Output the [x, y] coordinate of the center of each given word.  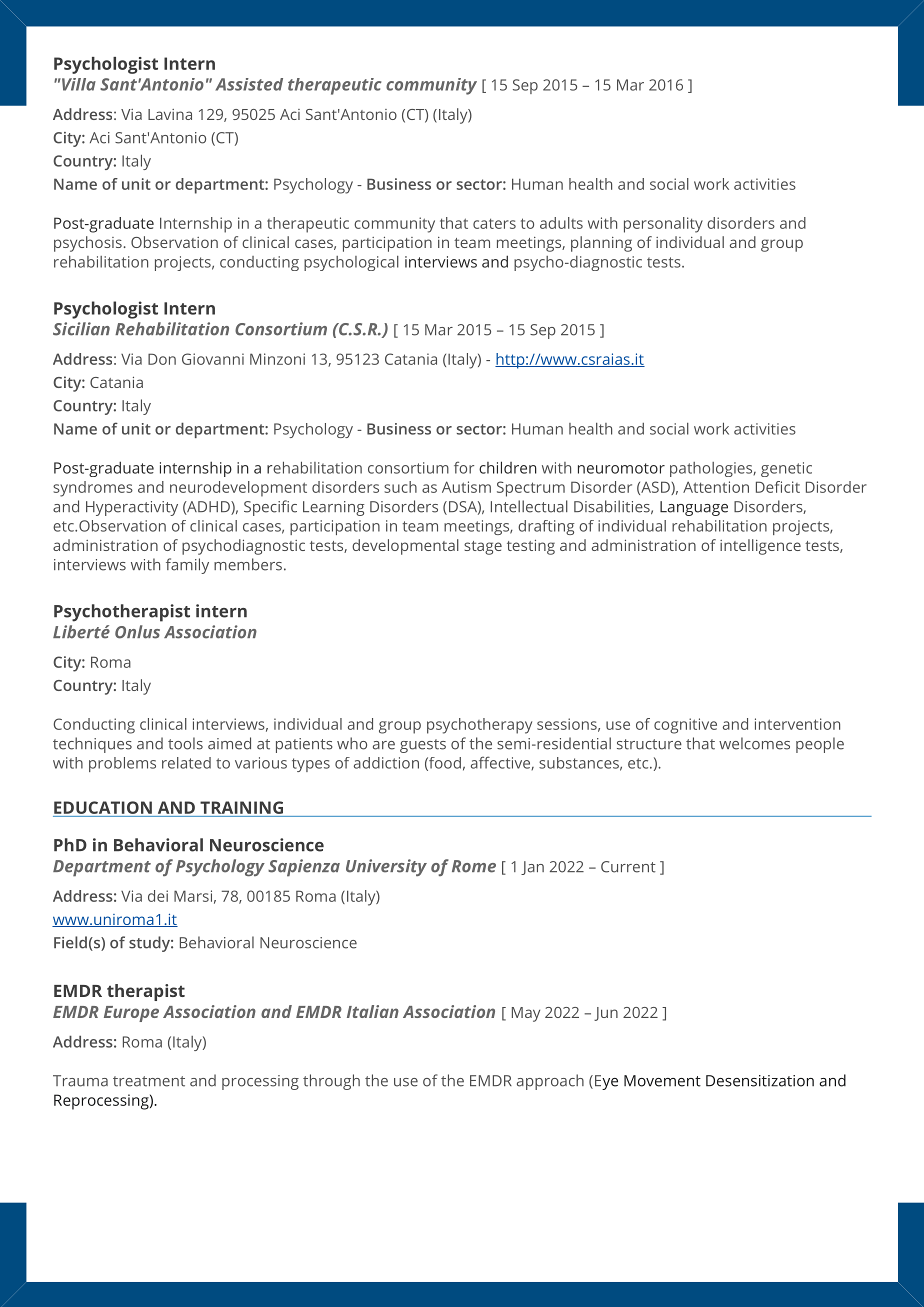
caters [494, 223]
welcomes [754, 743]
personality [663, 225]
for [464, 467]
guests [423, 746]
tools [185, 743]
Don [162, 359]
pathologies [712, 469]
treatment [149, 1081]
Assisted [249, 84]
